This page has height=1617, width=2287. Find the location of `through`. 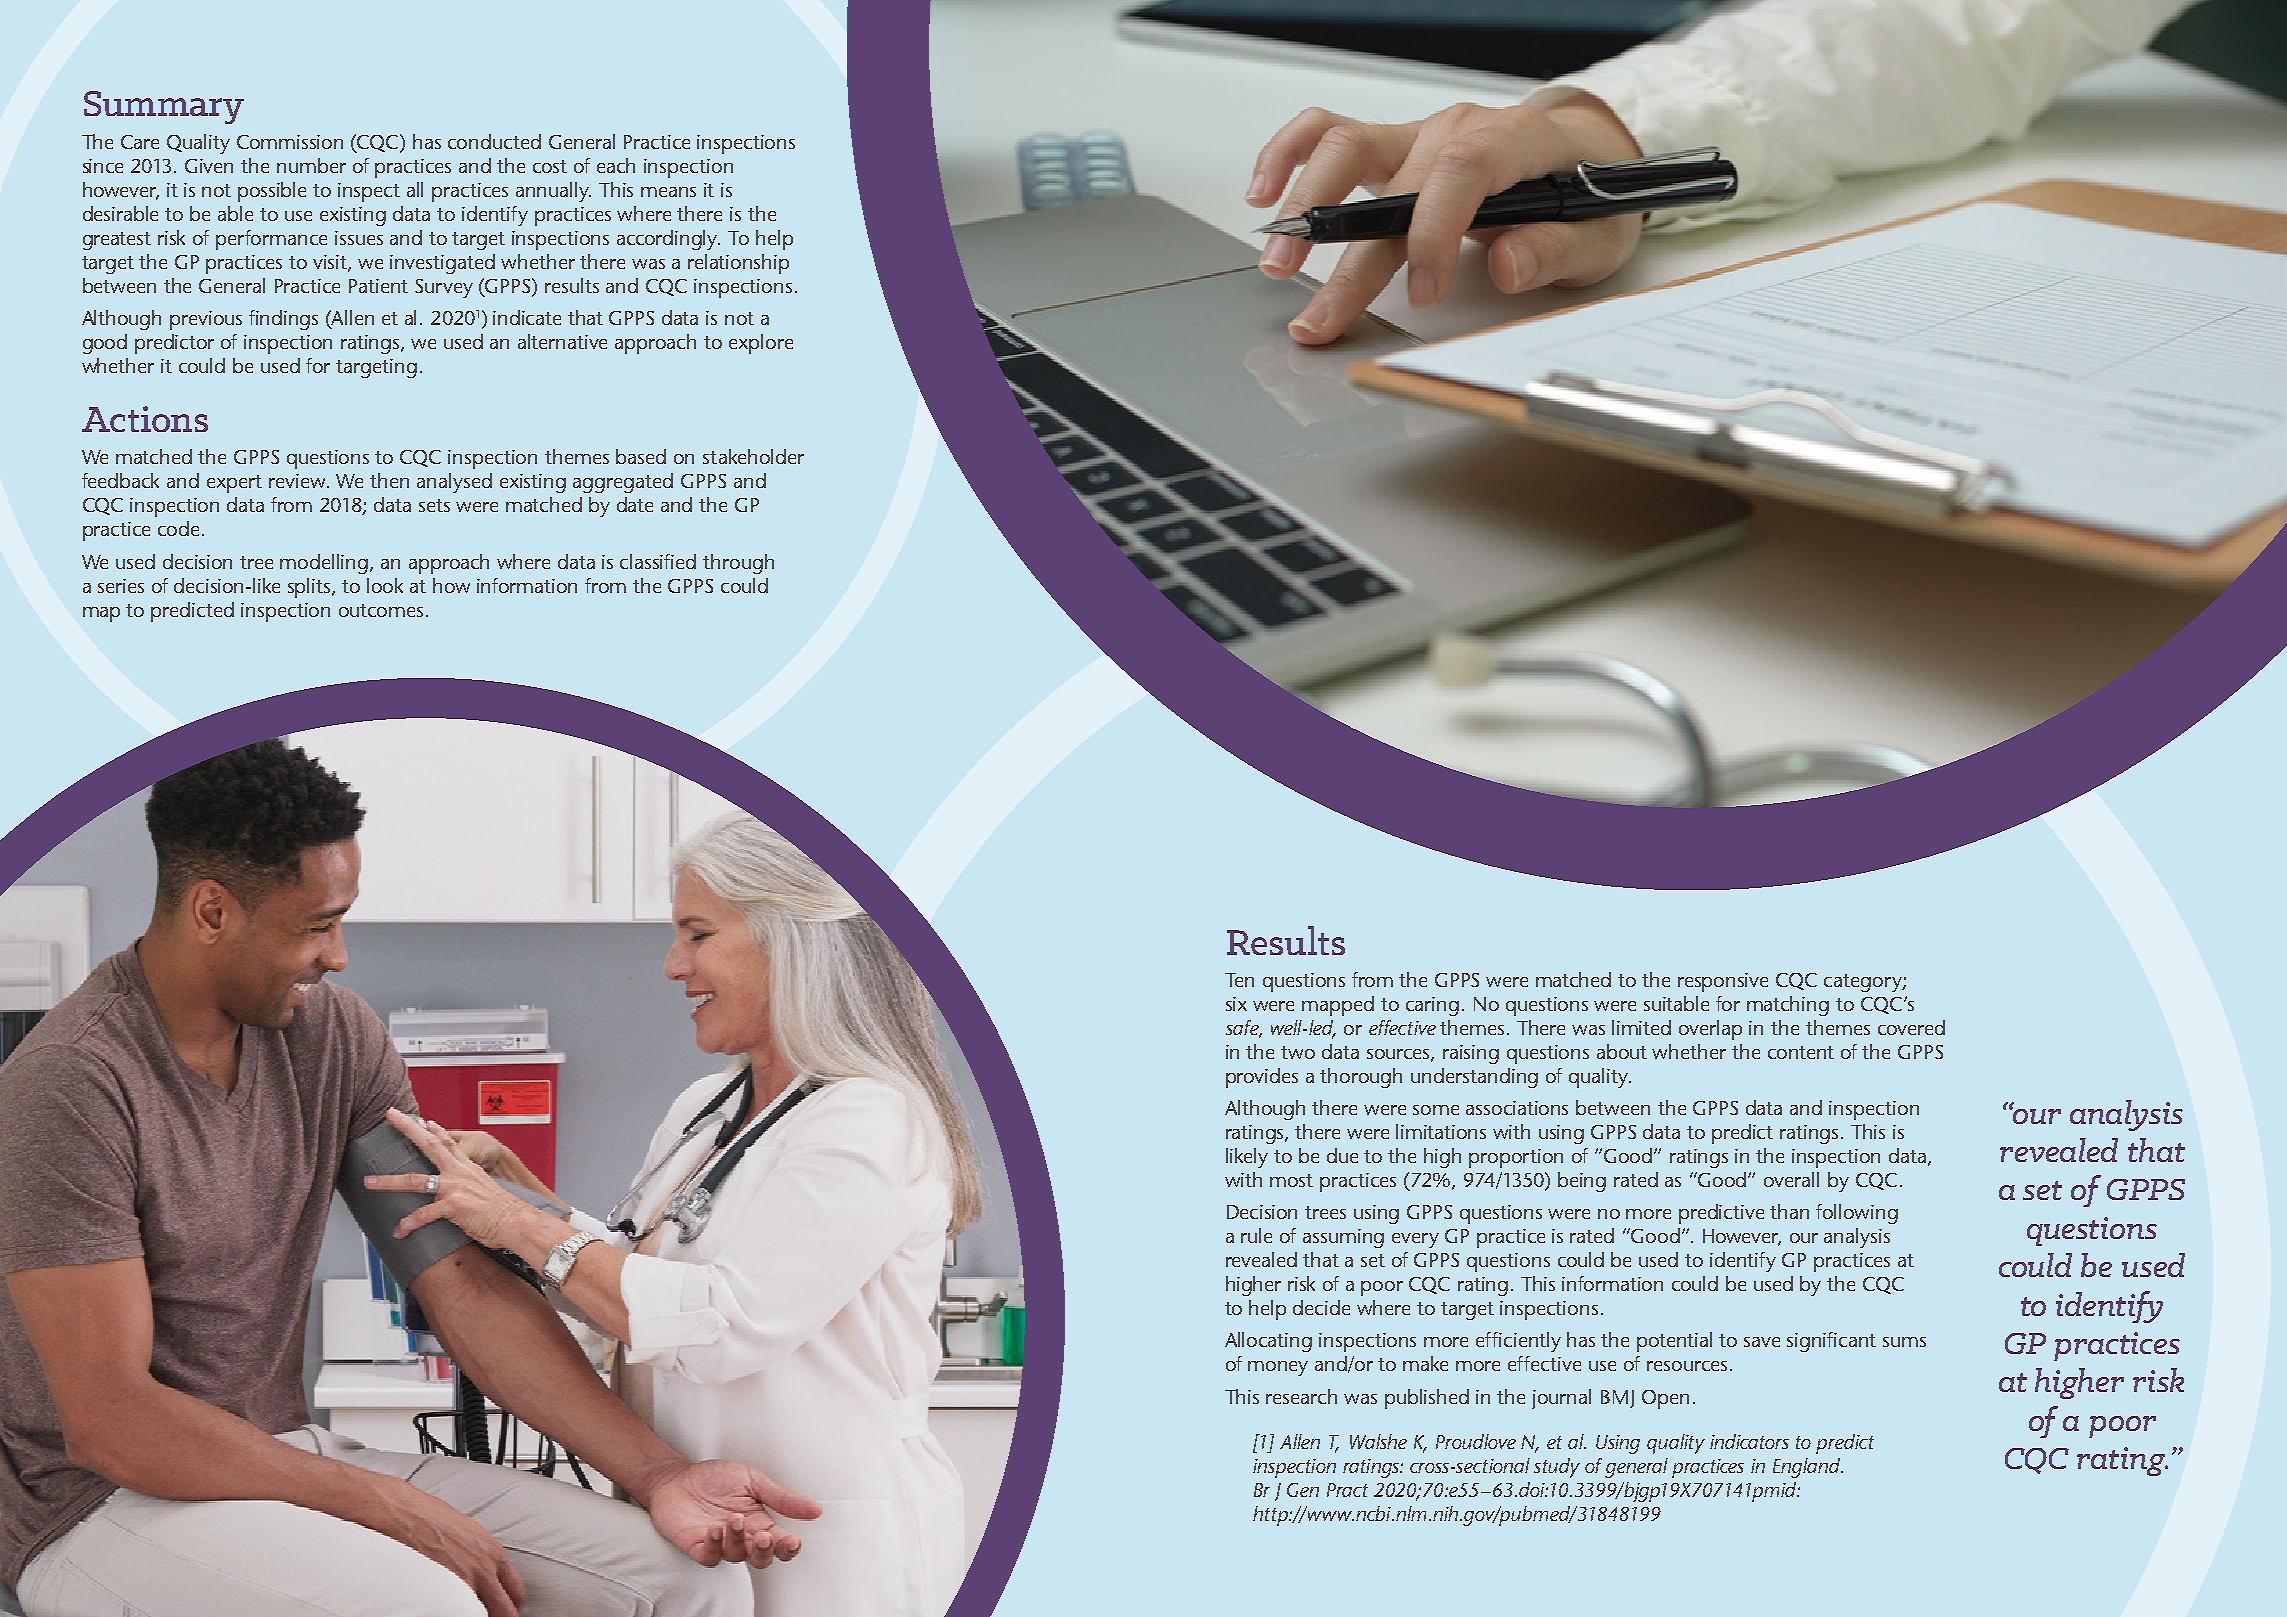

through is located at coordinates (738, 564).
